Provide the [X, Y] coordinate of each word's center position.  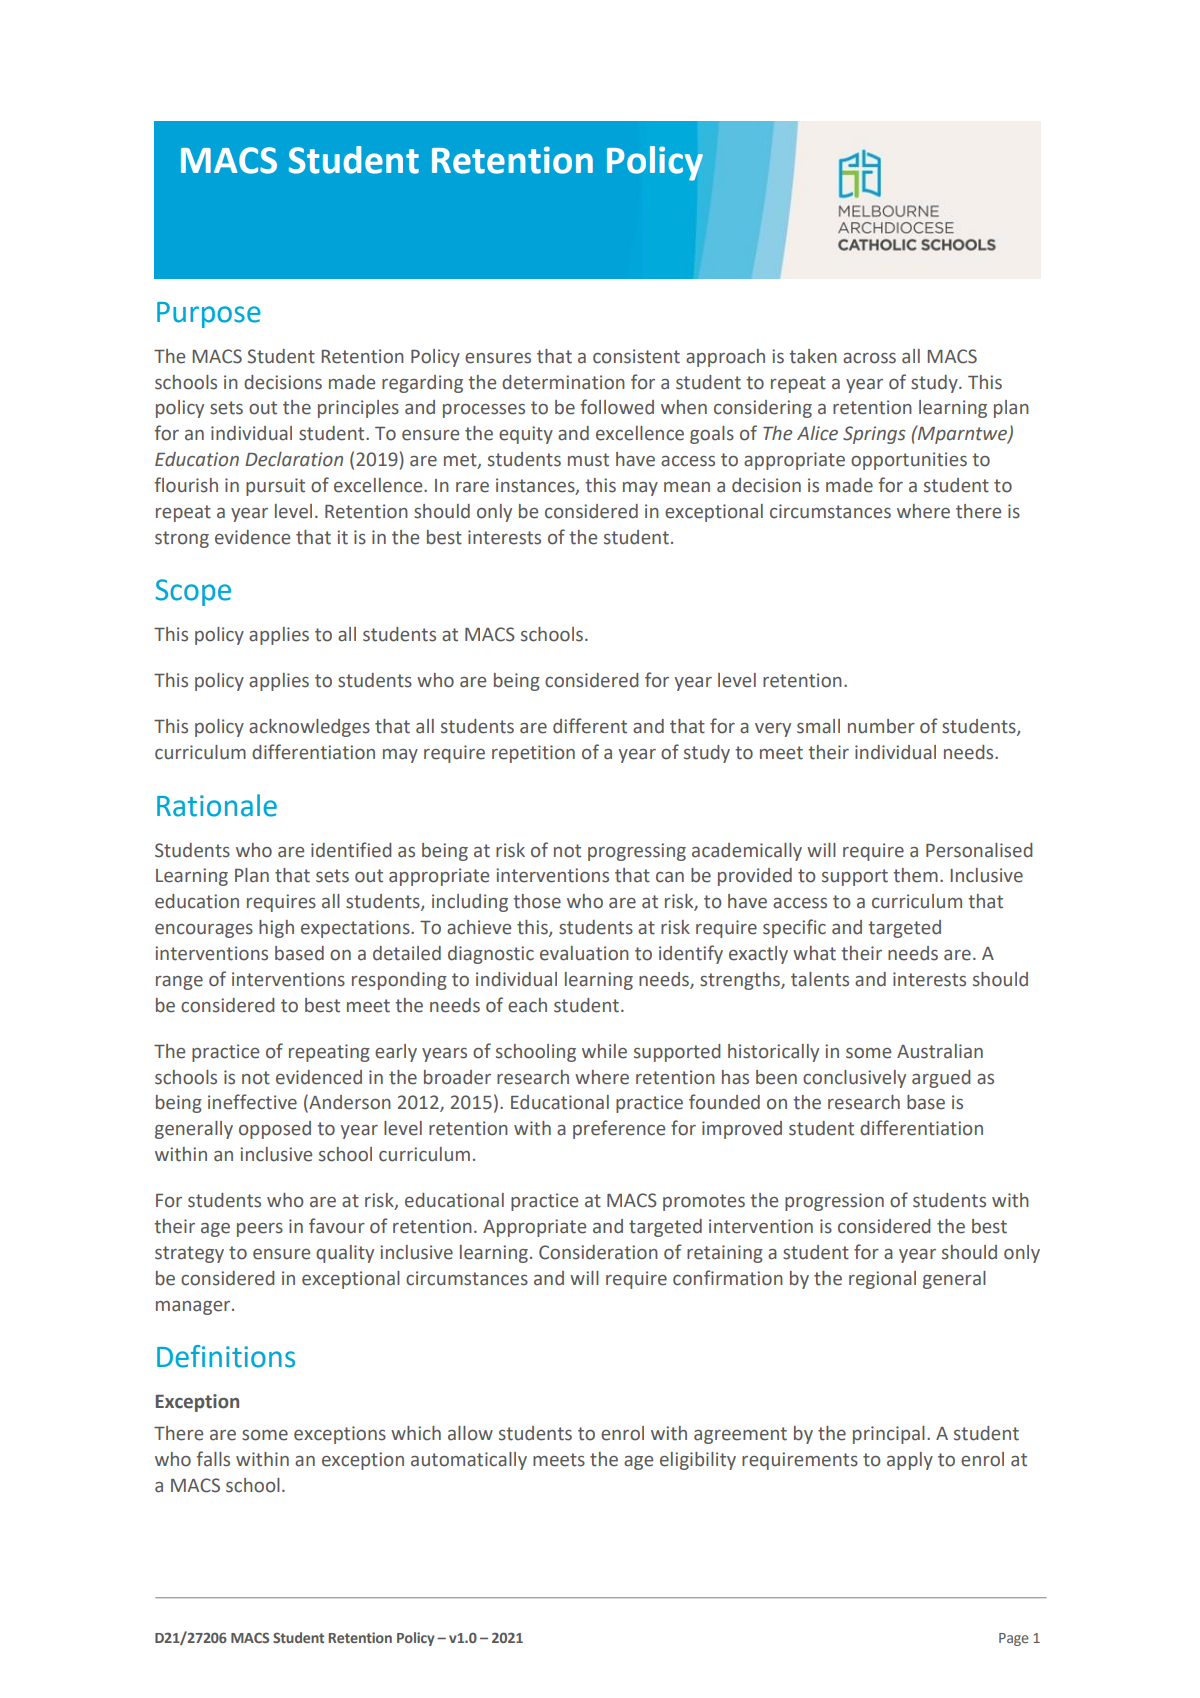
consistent [636, 356]
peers [260, 1230]
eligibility [698, 1461]
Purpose [209, 315]
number [881, 726]
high [276, 929]
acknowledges [309, 728]
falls [213, 1459]
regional [882, 1280]
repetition [533, 754]
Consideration [598, 1252]
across [869, 358]
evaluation [584, 953]
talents [820, 979]
